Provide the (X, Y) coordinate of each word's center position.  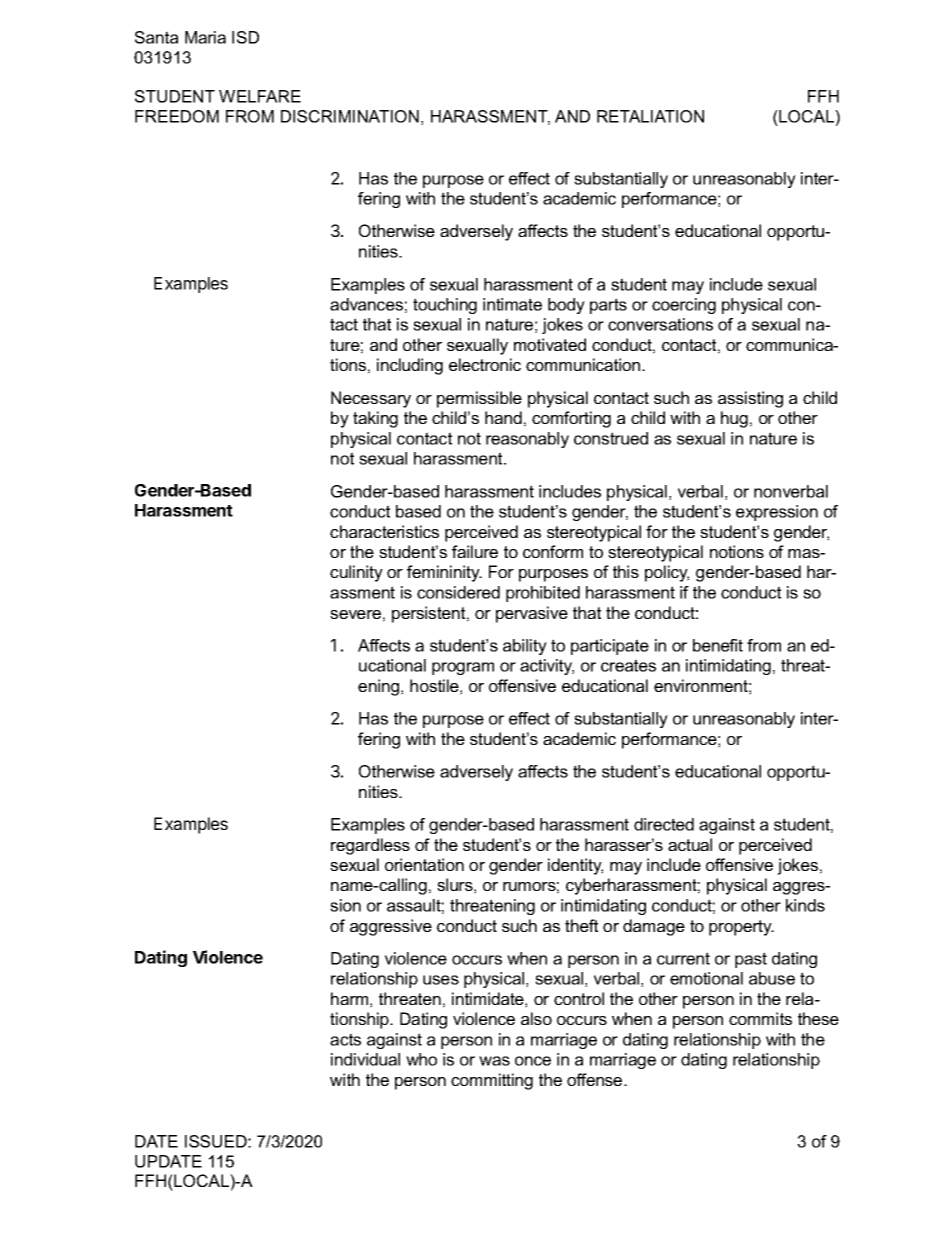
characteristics (384, 531)
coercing (684, 306)
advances (366, 304)
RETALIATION (650, 116)
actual (690, 844)
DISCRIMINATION (350, 116)
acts (345, 1039)
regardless (370, 846)
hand (503, 417)
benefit (718, 645)
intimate (512, 304)
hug (734, 419)
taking (375, 419)
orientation (424, 864)
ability (525, 647)
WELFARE (260, 96)
